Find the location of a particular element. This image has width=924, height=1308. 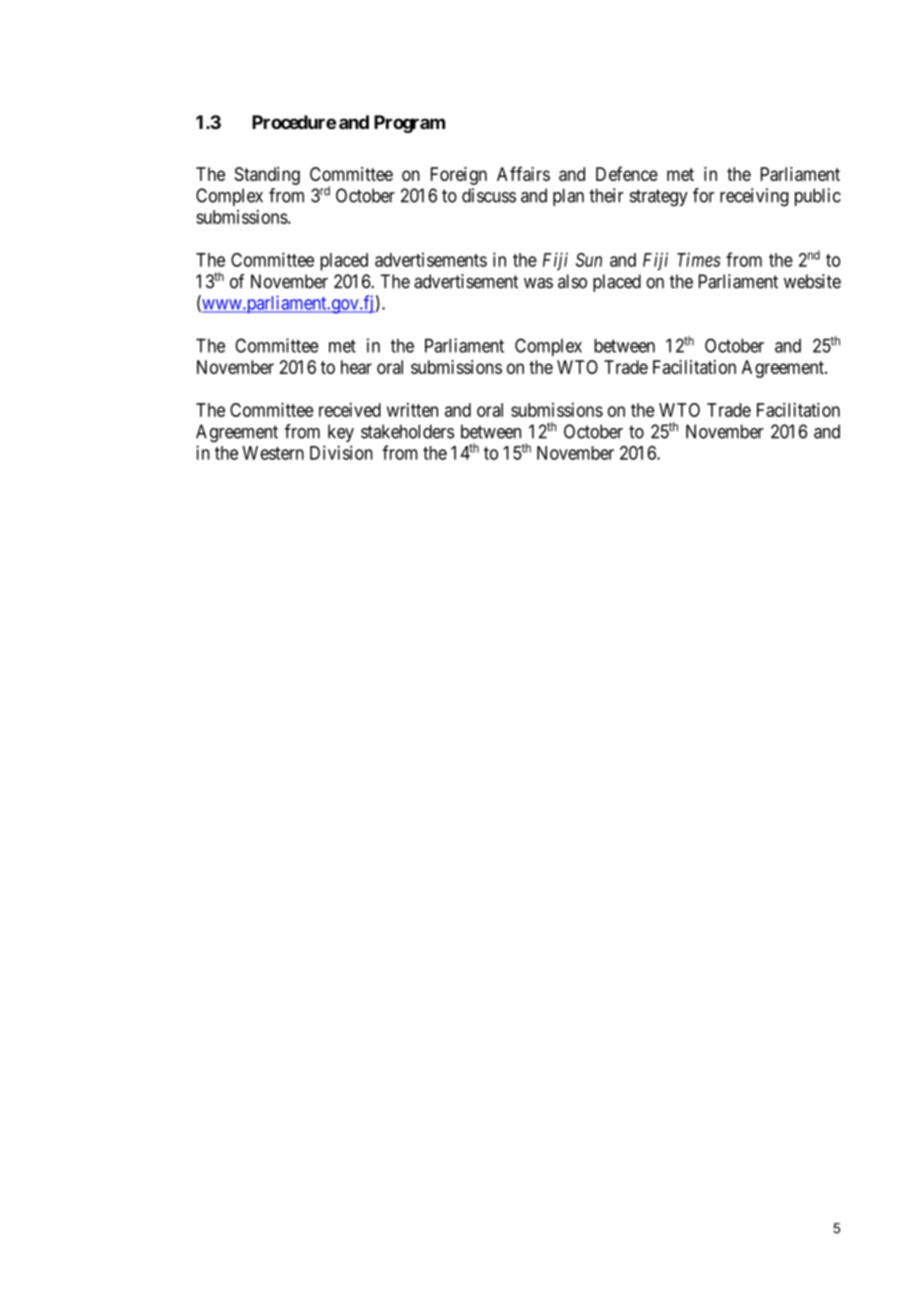

plan is located at coordinates (568, 197).
